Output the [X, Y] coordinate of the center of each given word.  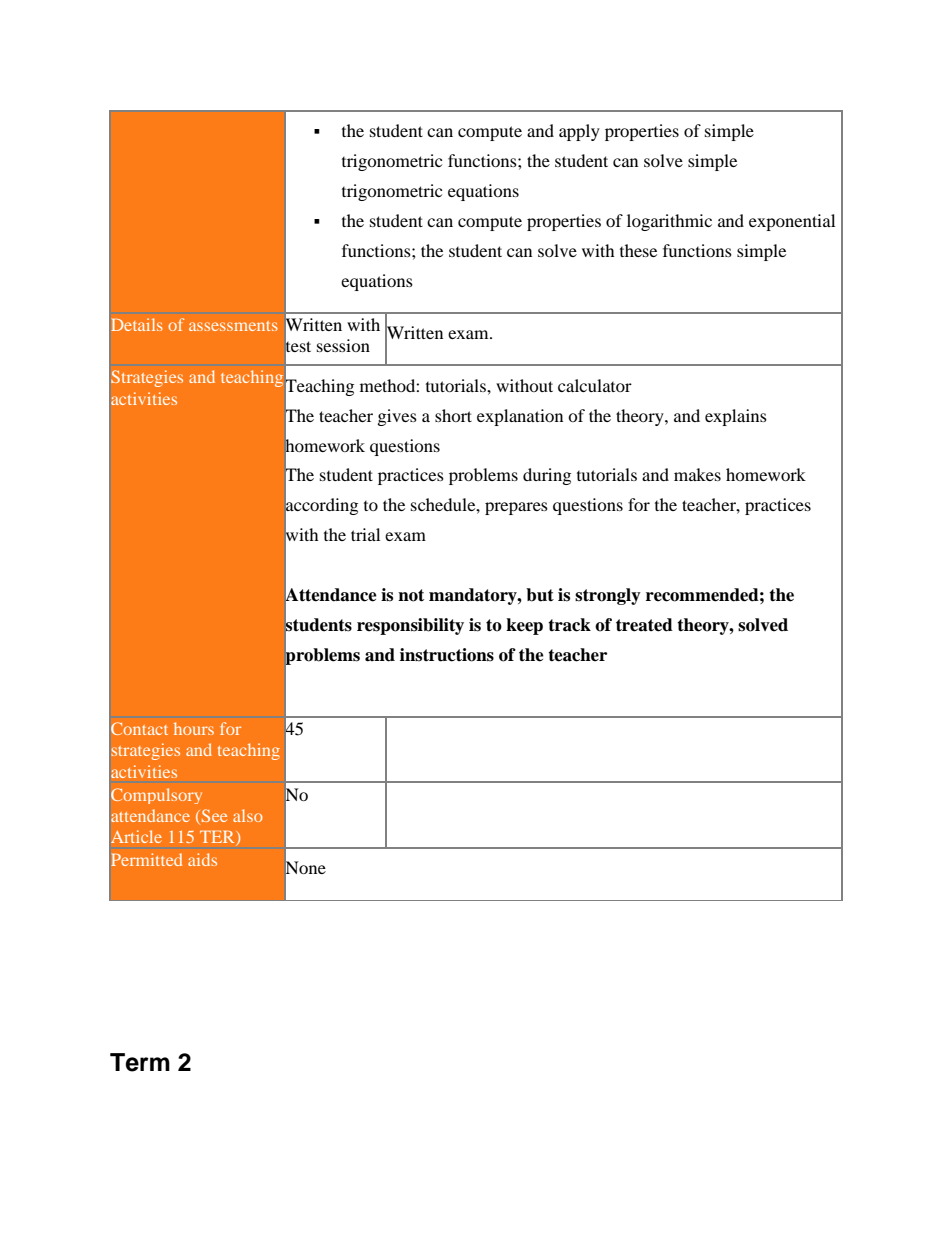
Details [137, 324]
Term [140, 1062]
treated [644, 625]
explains [736, 417]
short [453, 415]
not [411, 595]
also [248, 815]
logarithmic [669, 222]
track [569, 625]
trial [365, 534]
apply [579, 132]
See [214, 815]
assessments [233, 326]
